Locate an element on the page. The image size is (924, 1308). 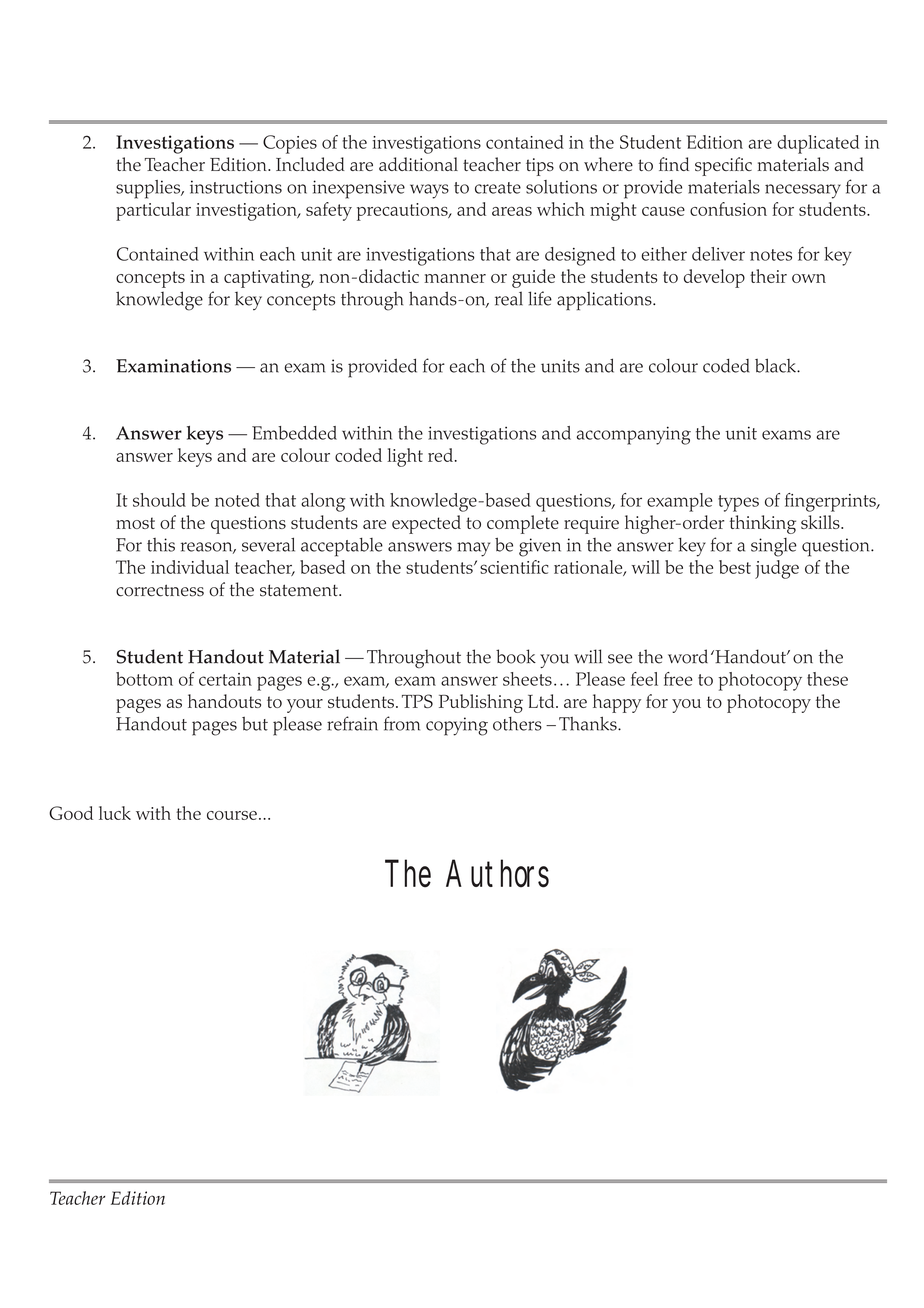
Embedded is located at coordinates (294, 433).
